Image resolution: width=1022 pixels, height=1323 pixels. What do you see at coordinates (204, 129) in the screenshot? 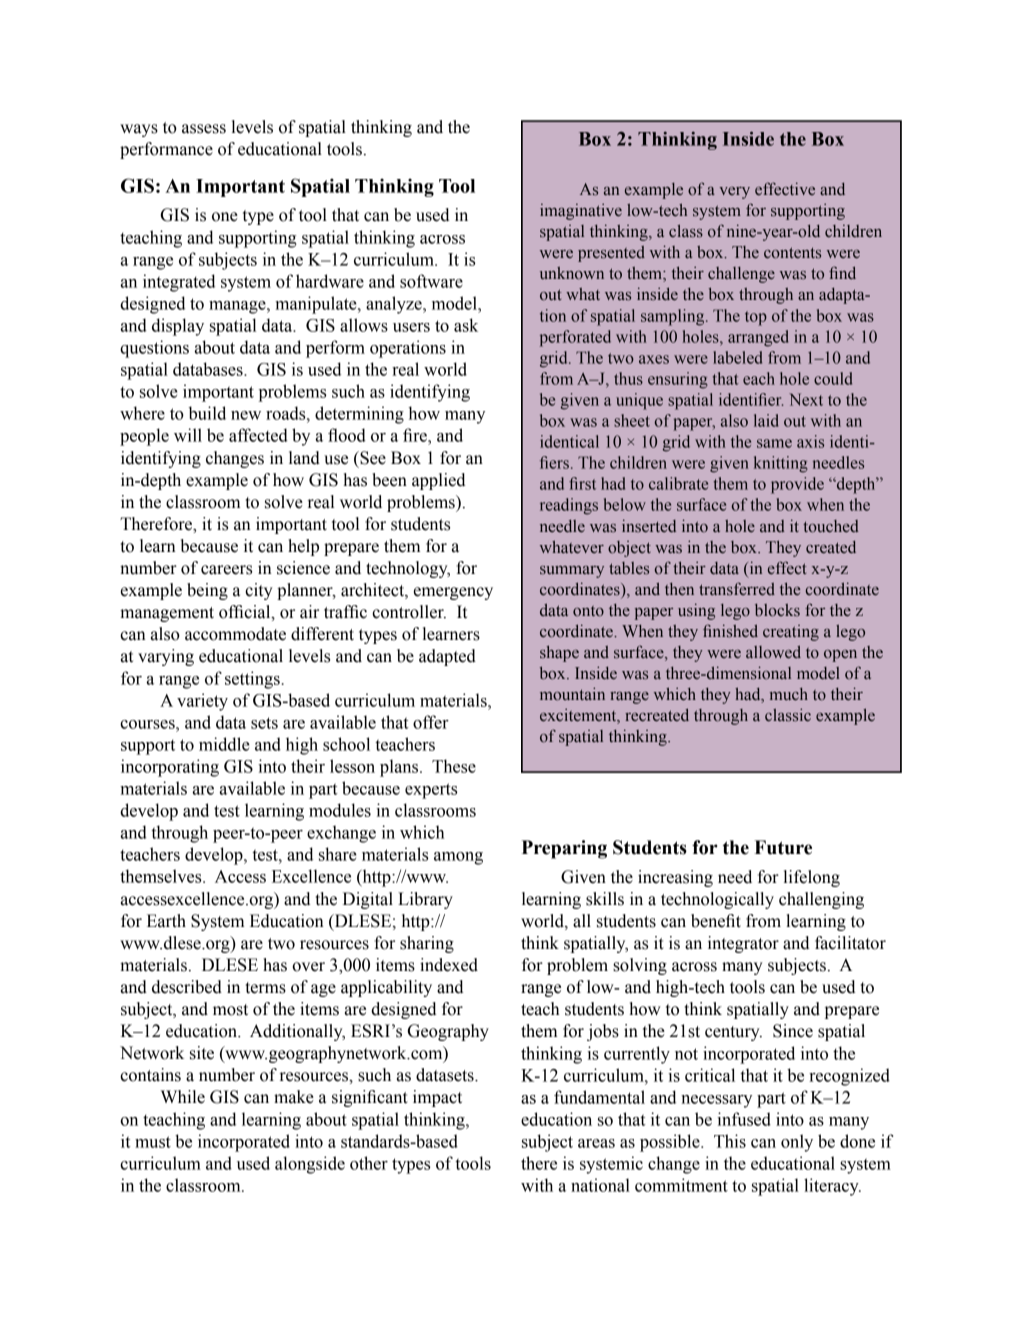
I see `assess` at bounding box center [204, 129].
